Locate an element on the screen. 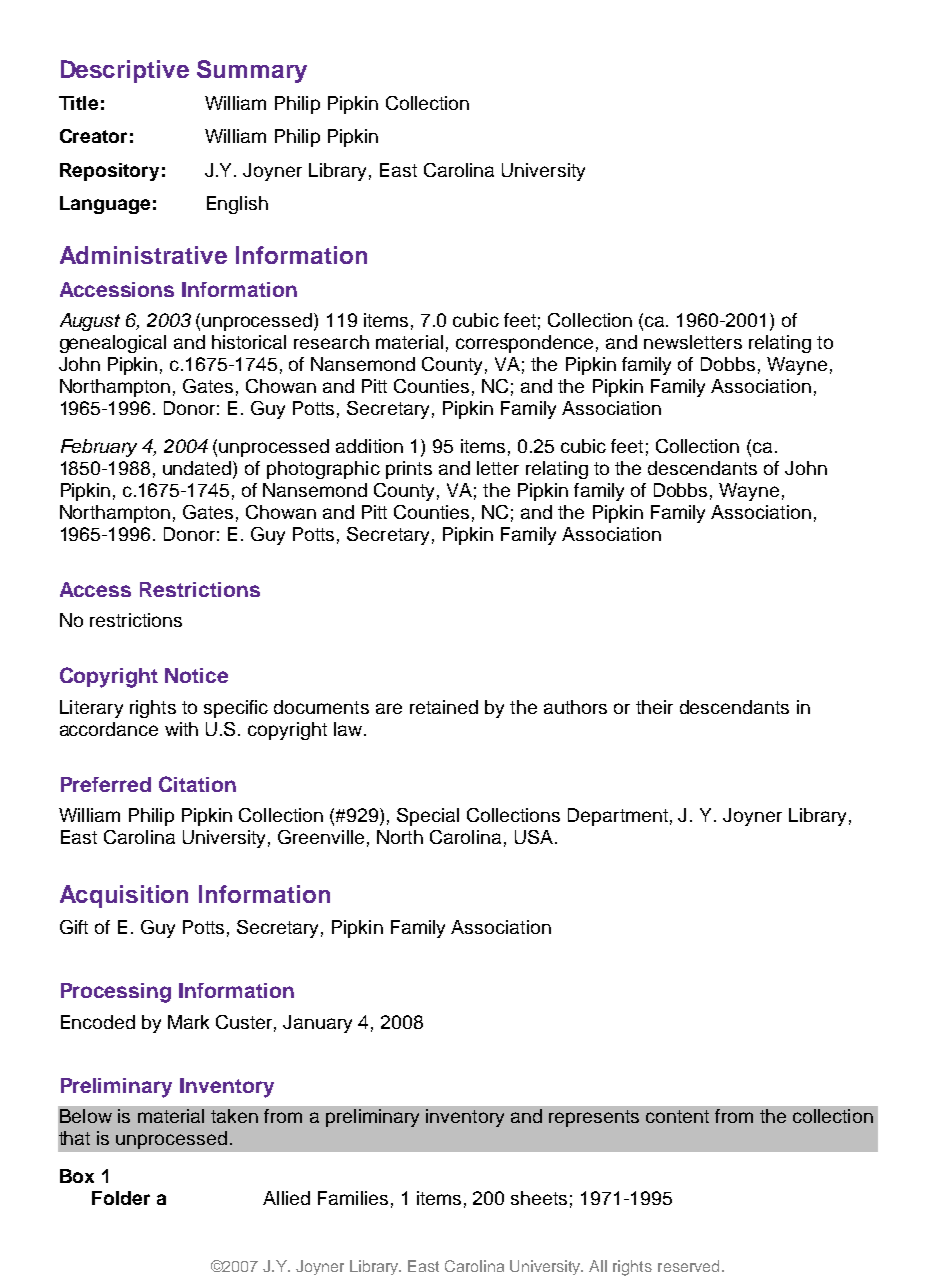 This screenshot has height=1288, width=936. Acquisition is located at coordinates (124, 896).
